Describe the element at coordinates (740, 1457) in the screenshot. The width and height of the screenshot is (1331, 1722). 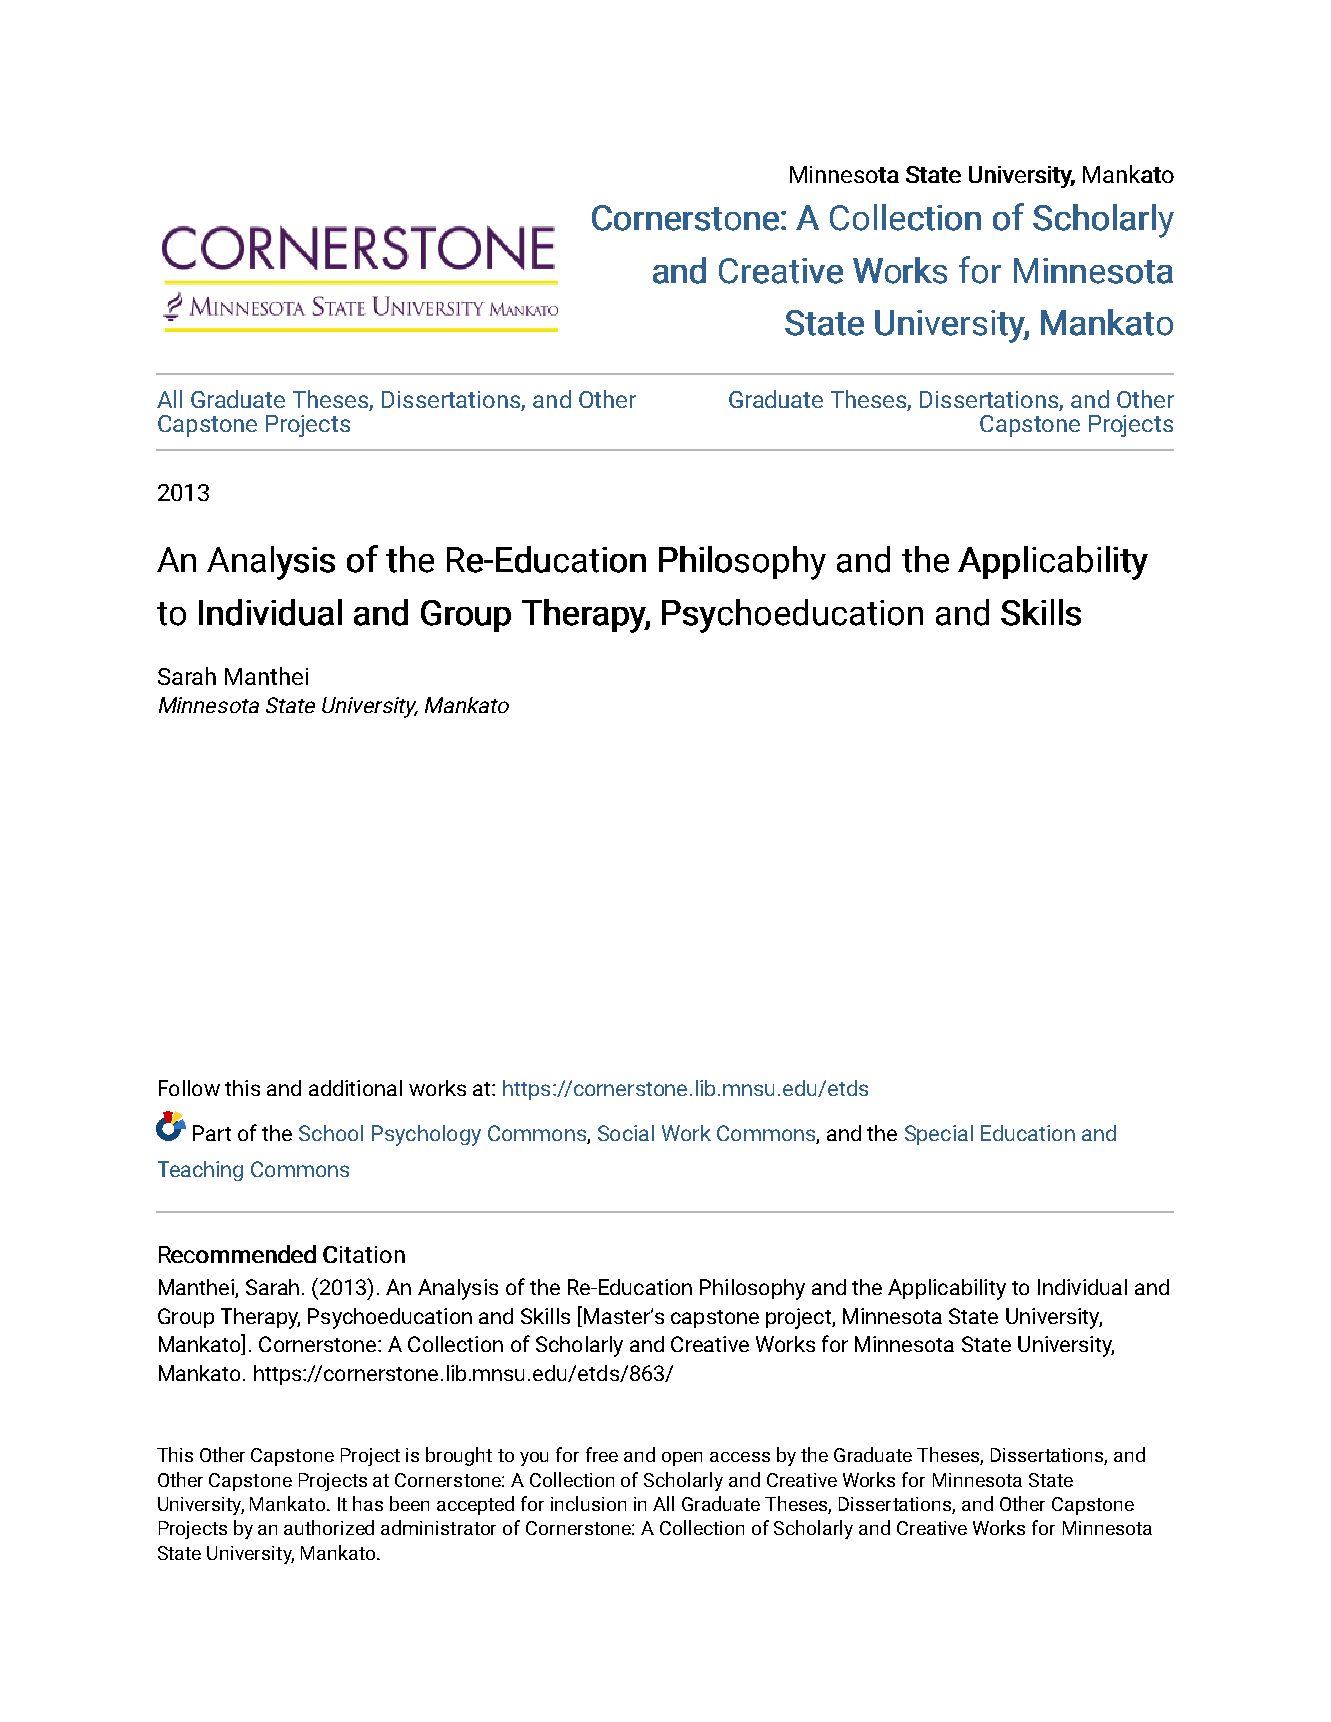
I see `access` at that location.
